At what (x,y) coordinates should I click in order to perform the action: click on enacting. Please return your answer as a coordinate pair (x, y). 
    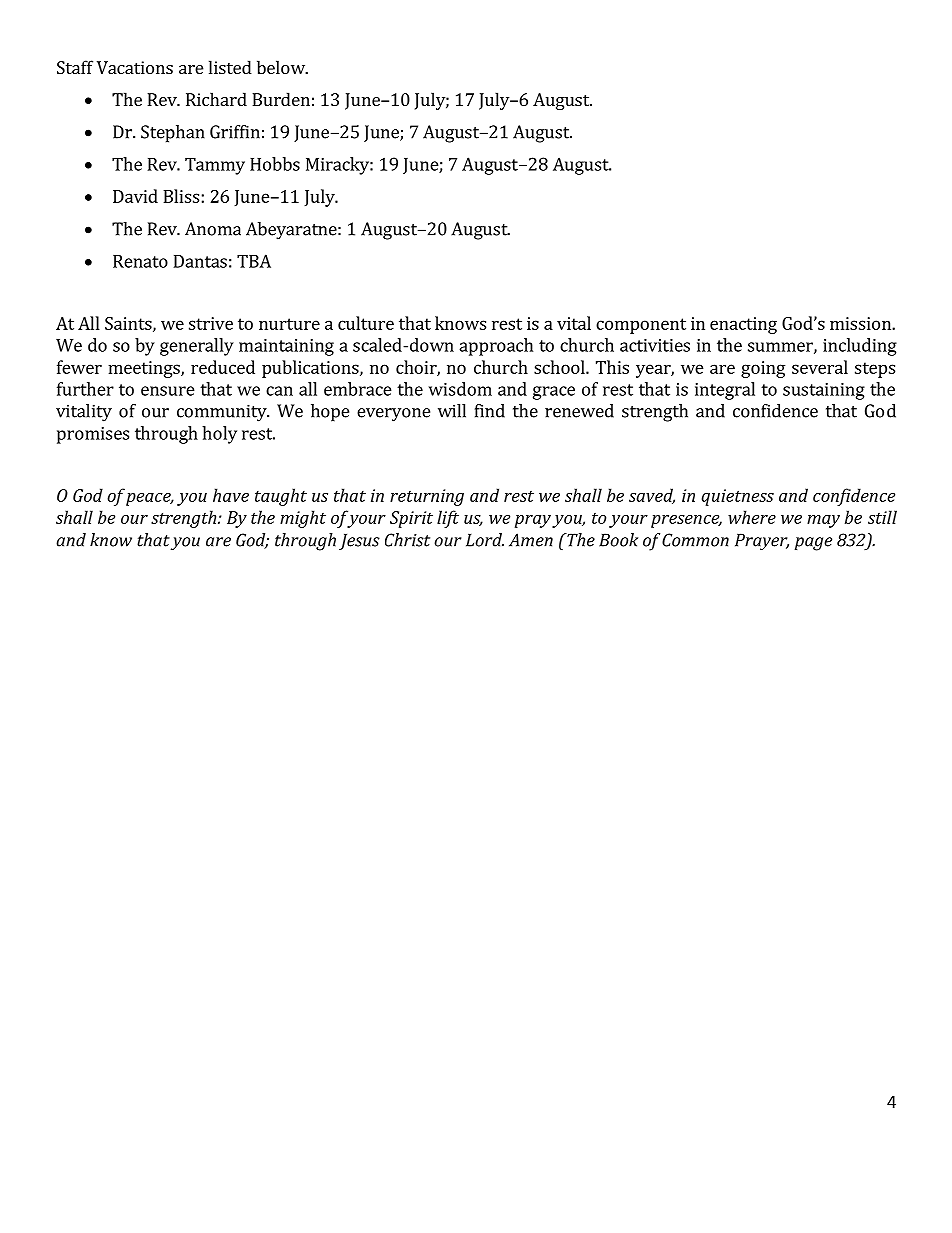
    Looking at the image, I should click on (743, 325).
